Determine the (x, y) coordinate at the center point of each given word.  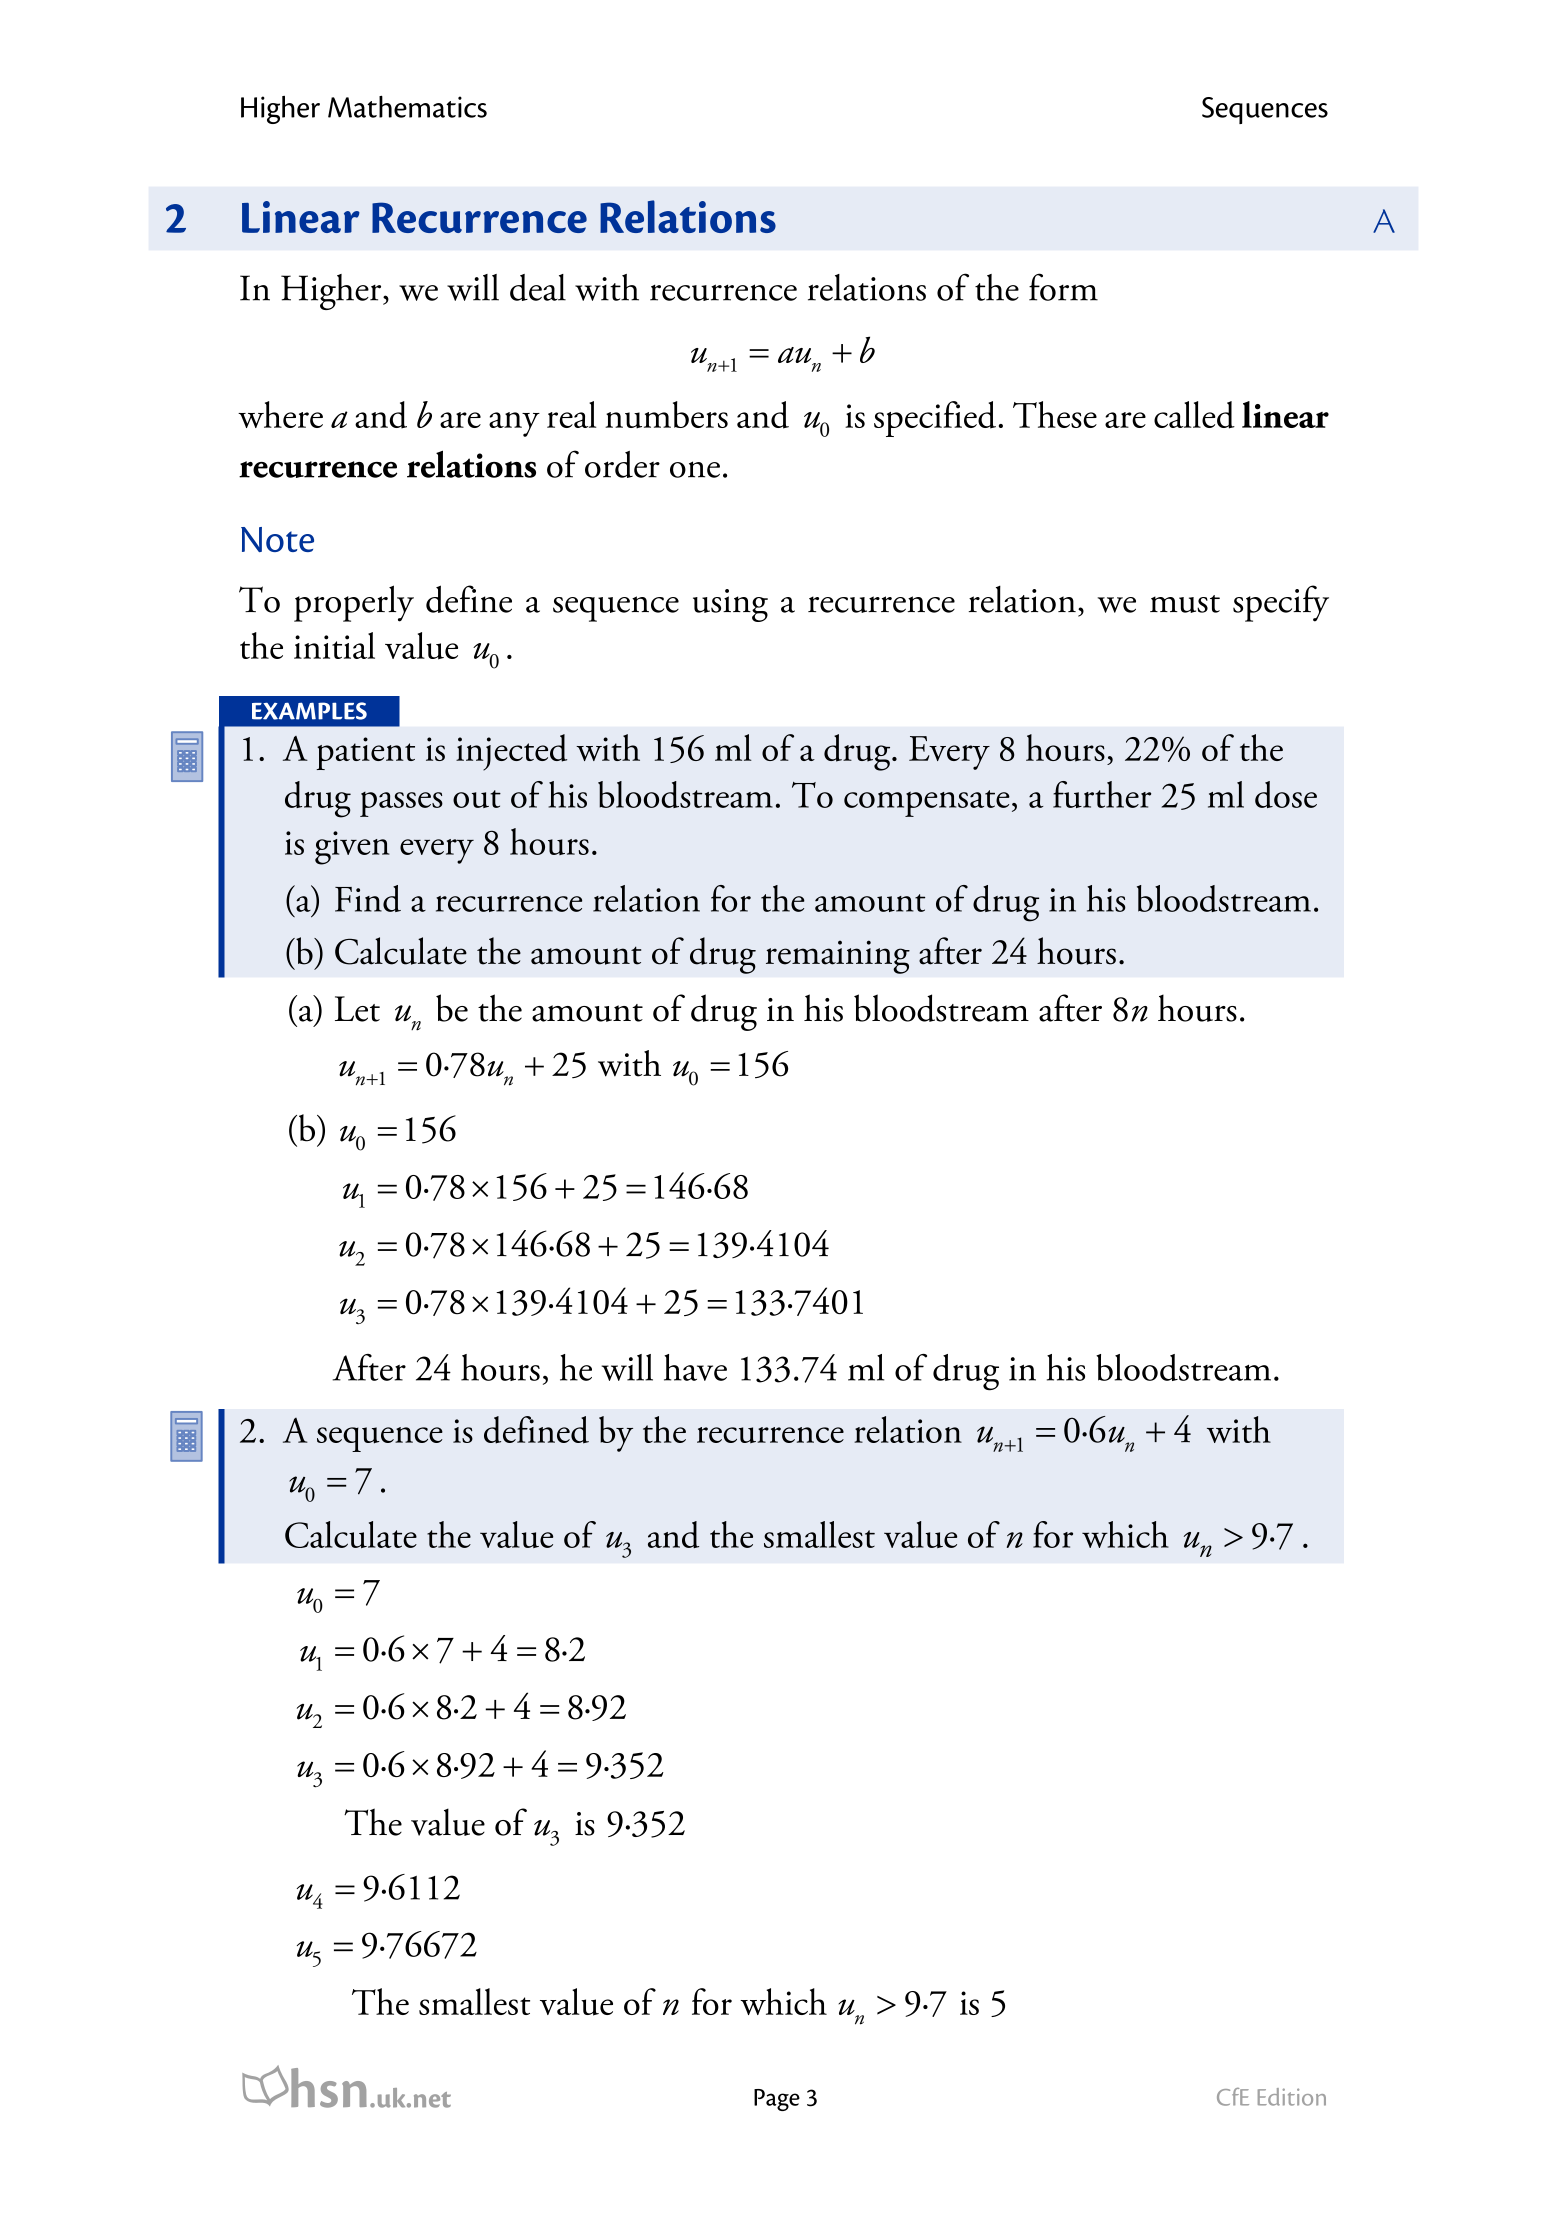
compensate (927, 803)
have (695, 1367)
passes (401, 804)
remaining (838, 957)
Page (777, 2100)
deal (538, 287)
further (1102, 794)
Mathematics (407, 107)
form (1063, 287)
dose (1286, 794)
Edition (1292, 2097)
